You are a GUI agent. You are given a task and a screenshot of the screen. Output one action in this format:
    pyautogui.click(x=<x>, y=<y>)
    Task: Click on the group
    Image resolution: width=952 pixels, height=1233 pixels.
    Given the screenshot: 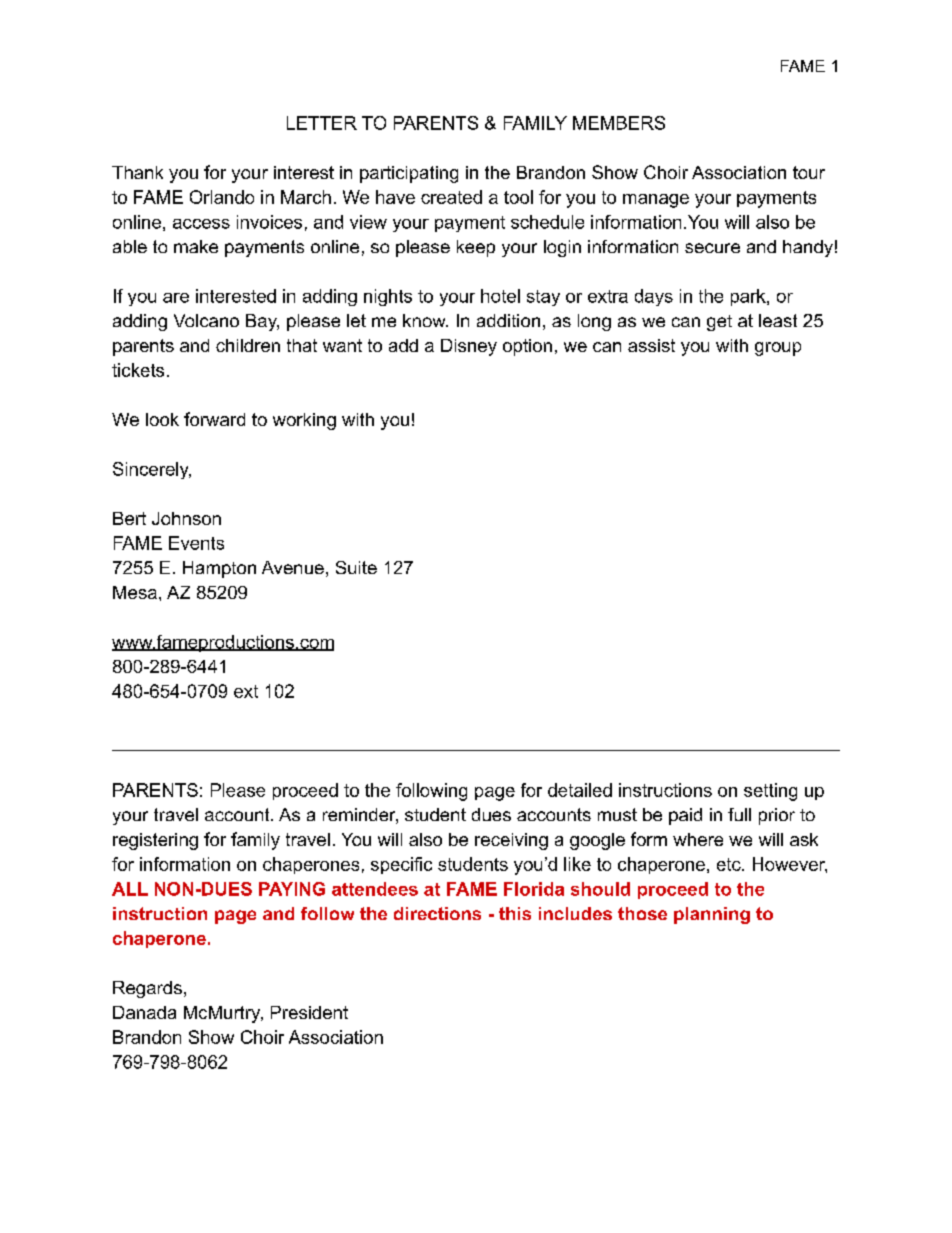 What is the action you would take?
    pyautogui.click(x=778, y=349)
